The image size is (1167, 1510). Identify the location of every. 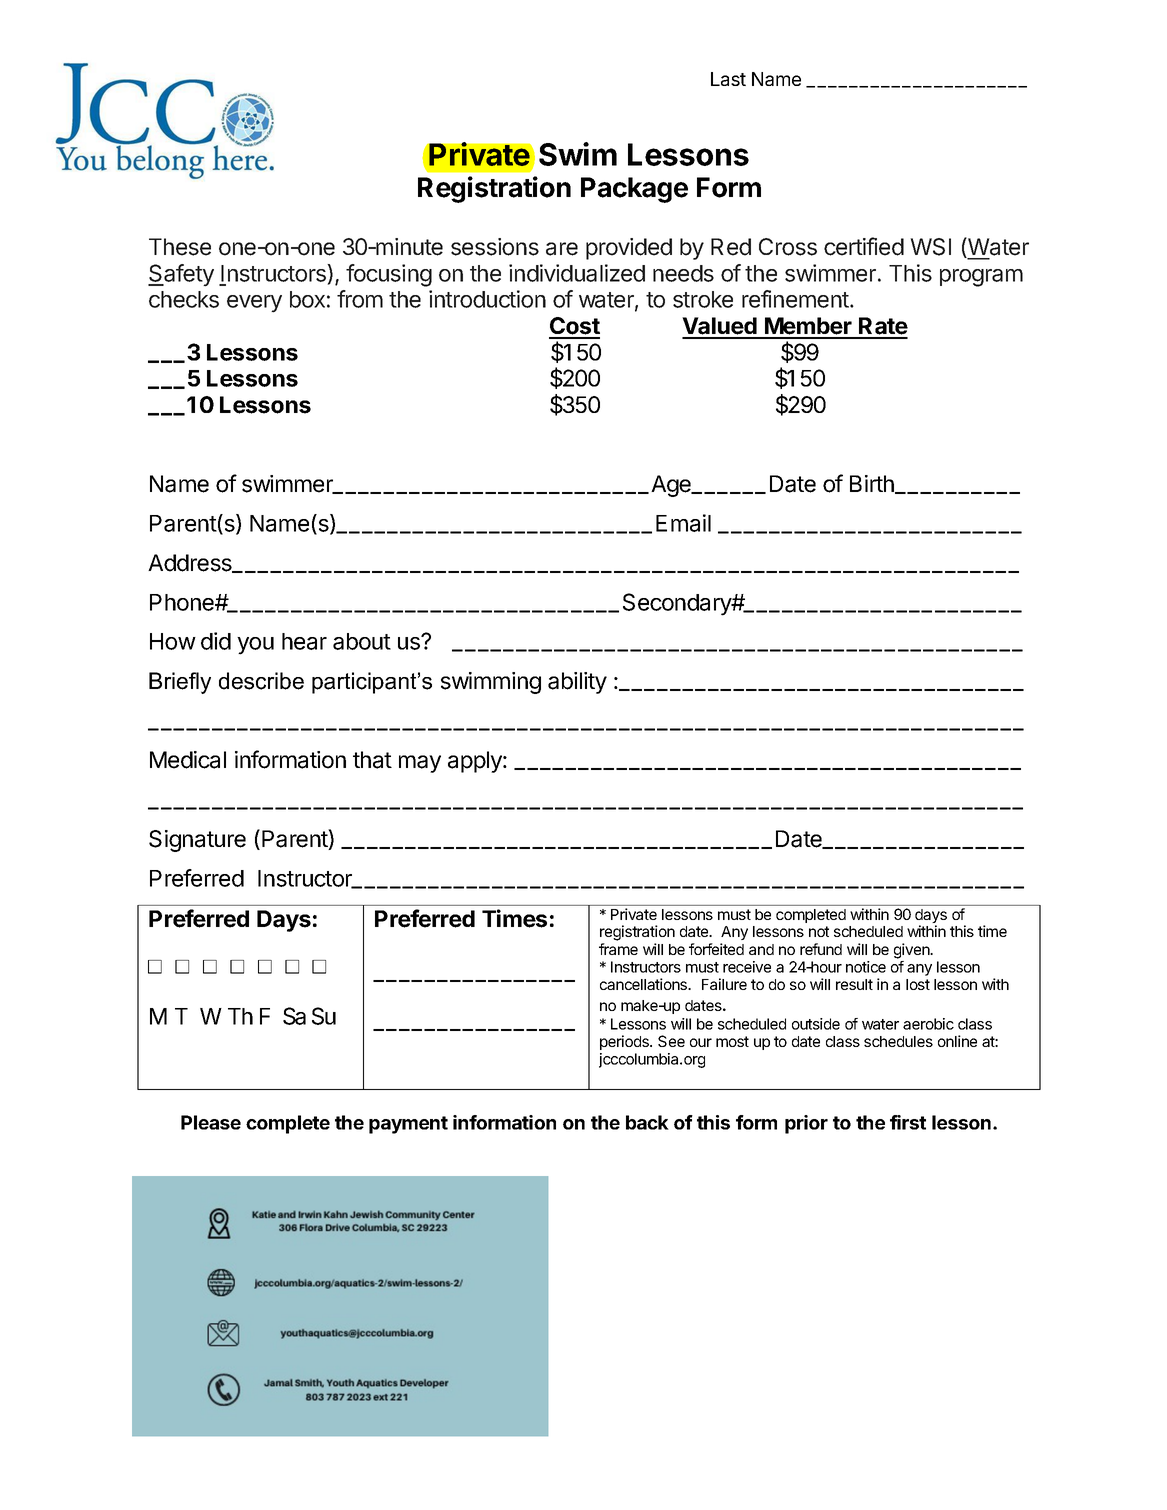
(254, 304).
